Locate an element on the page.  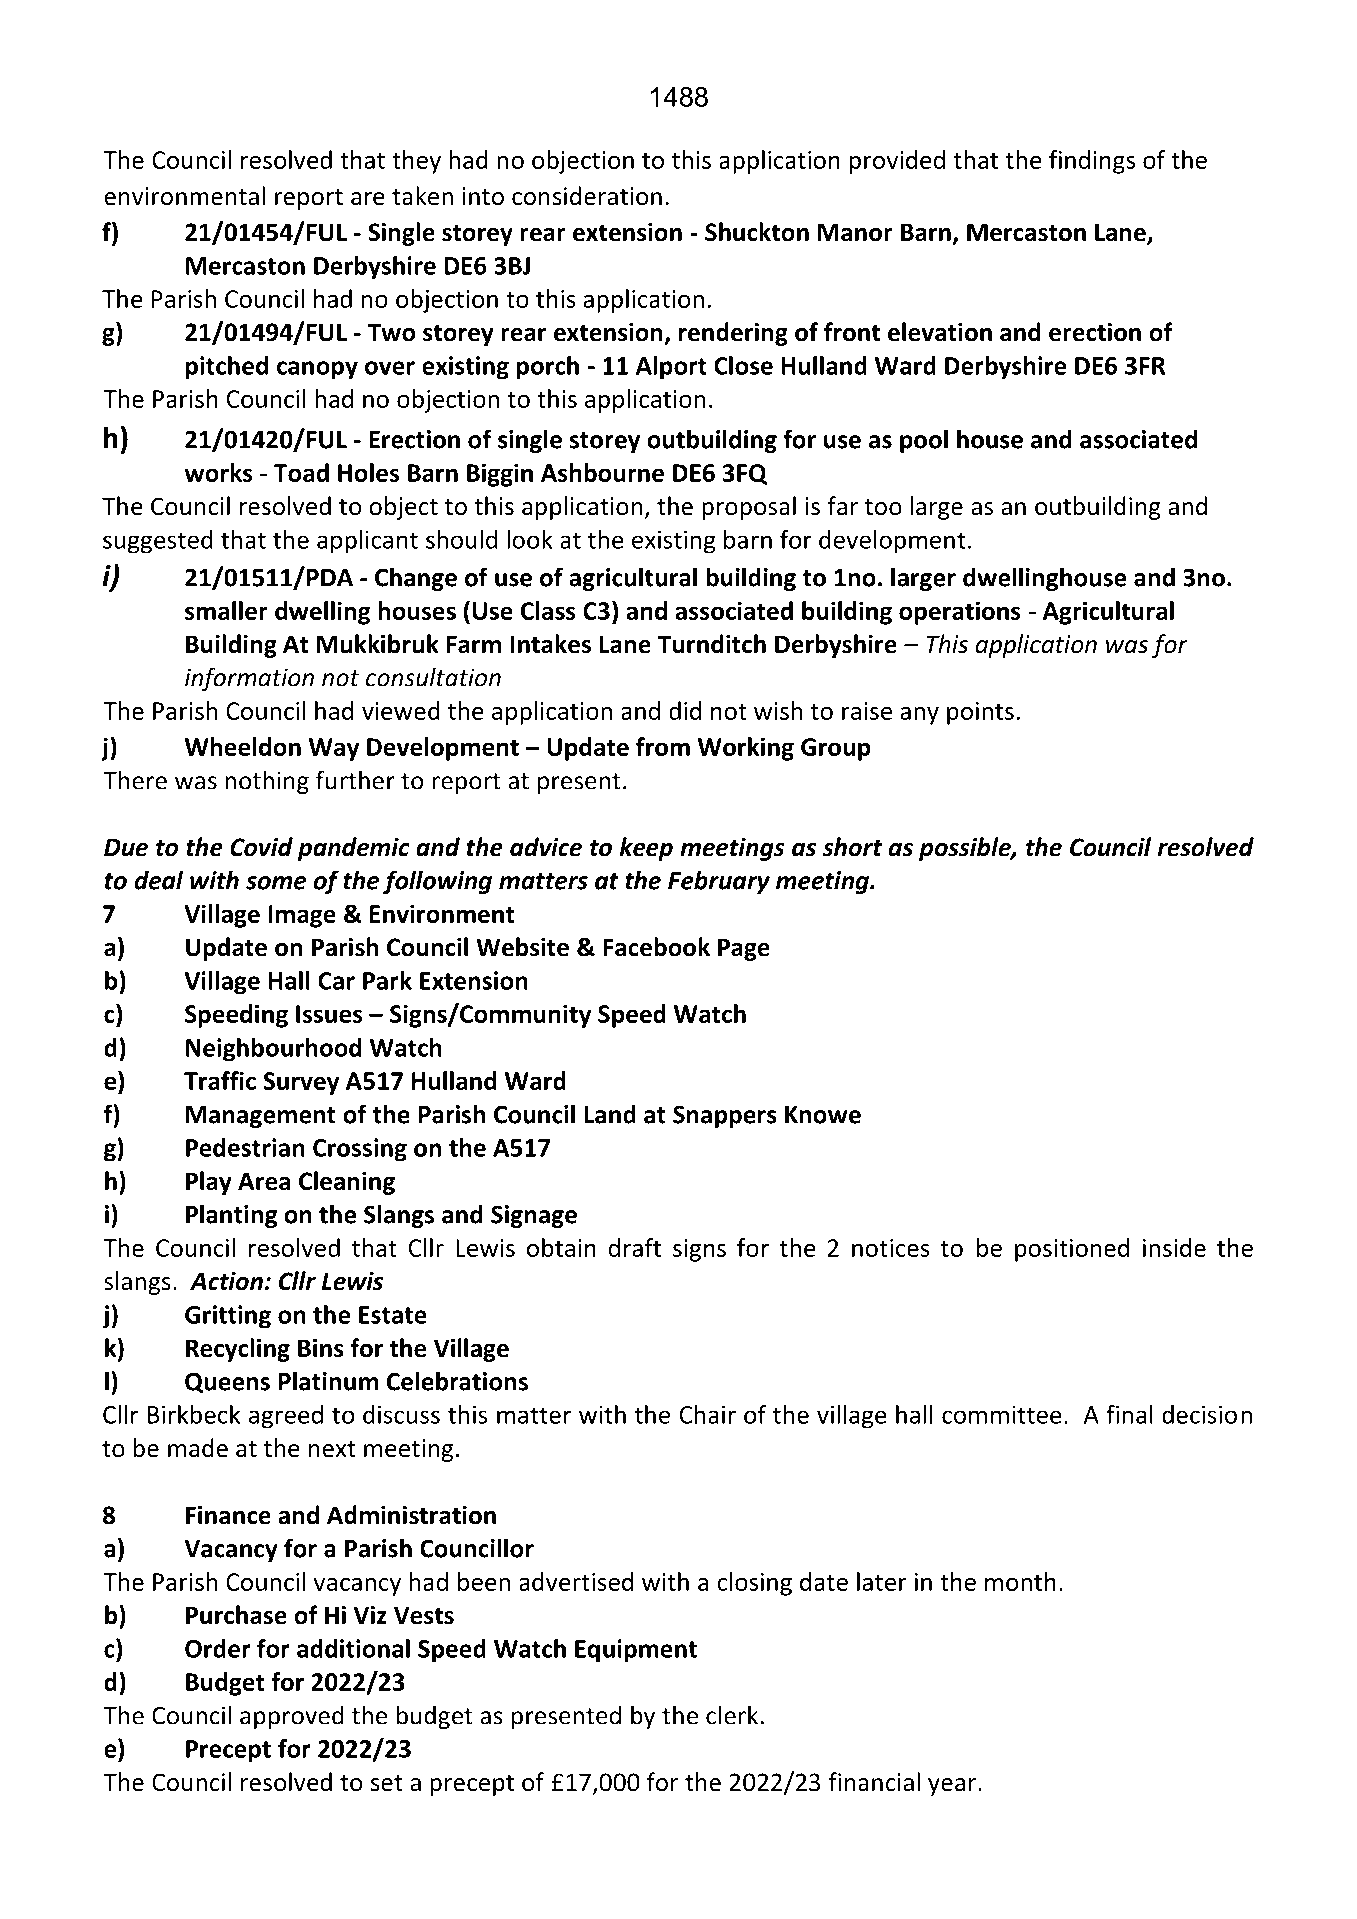
agreed is located at coordinates (286, 1417).
